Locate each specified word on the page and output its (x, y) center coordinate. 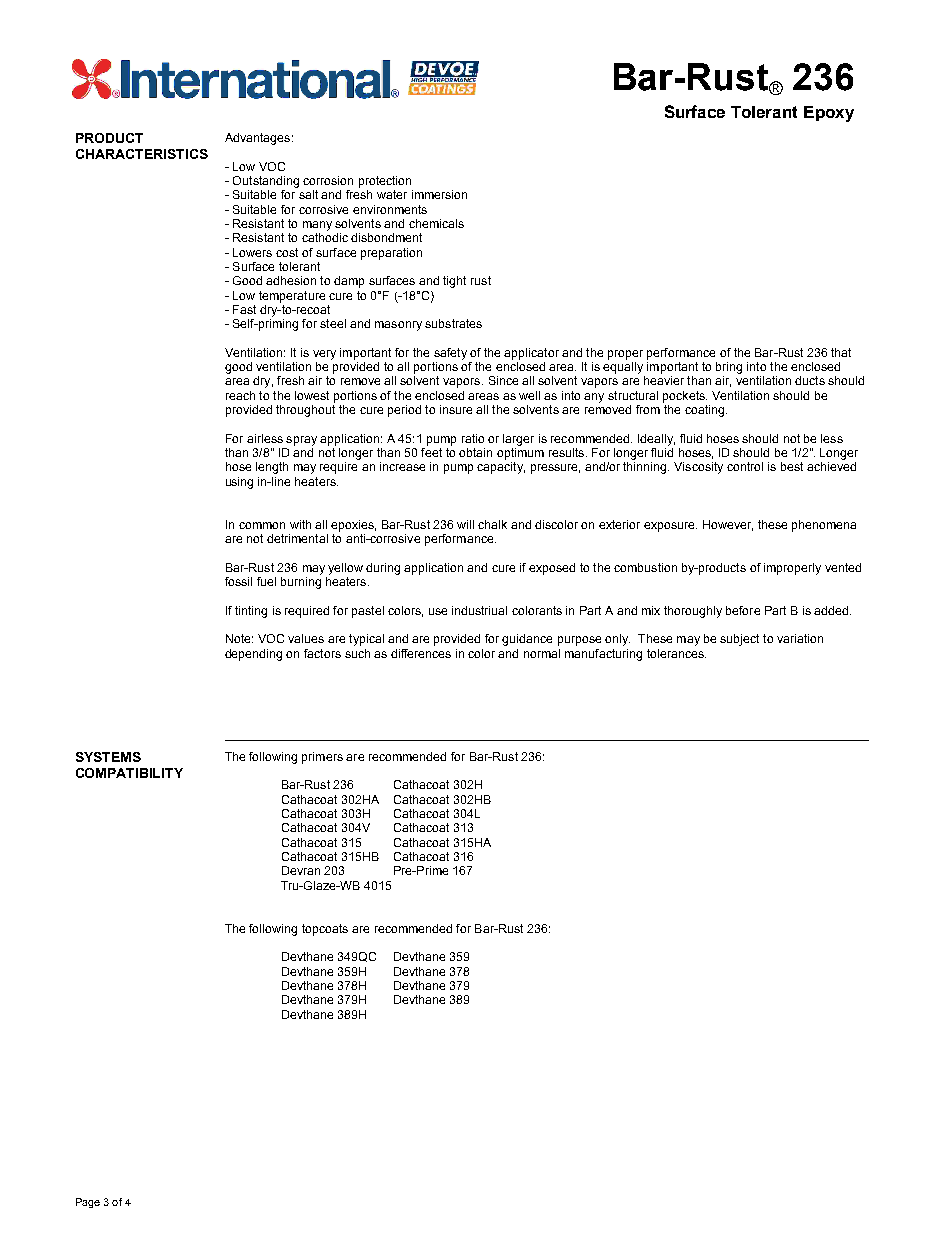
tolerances (676, 653)
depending (253, 655)
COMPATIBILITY (129, 773)
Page (88, 1203)
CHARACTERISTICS (142, 154)
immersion (439, 194)
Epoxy (829, 114)
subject (739, 640)
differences (421, 653)
